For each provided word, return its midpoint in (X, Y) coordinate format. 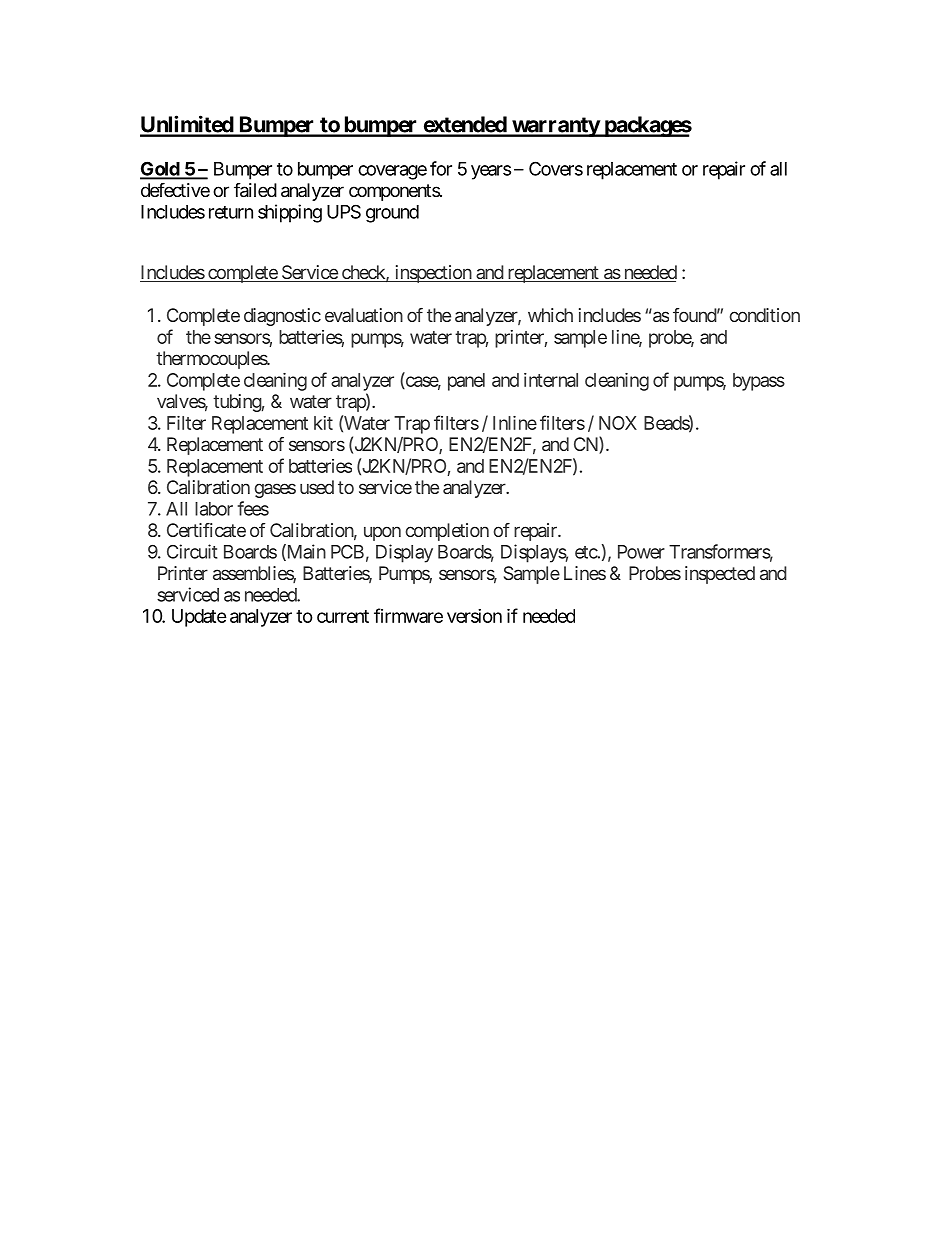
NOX (618, 423)
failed (255, 190)
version (474, 616)
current (343, 616)
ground (392, 214)
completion (447, 532)
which (550, 315)
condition (765, 315)
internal (551, 380)
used (317, 487)
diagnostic (282, 317)
